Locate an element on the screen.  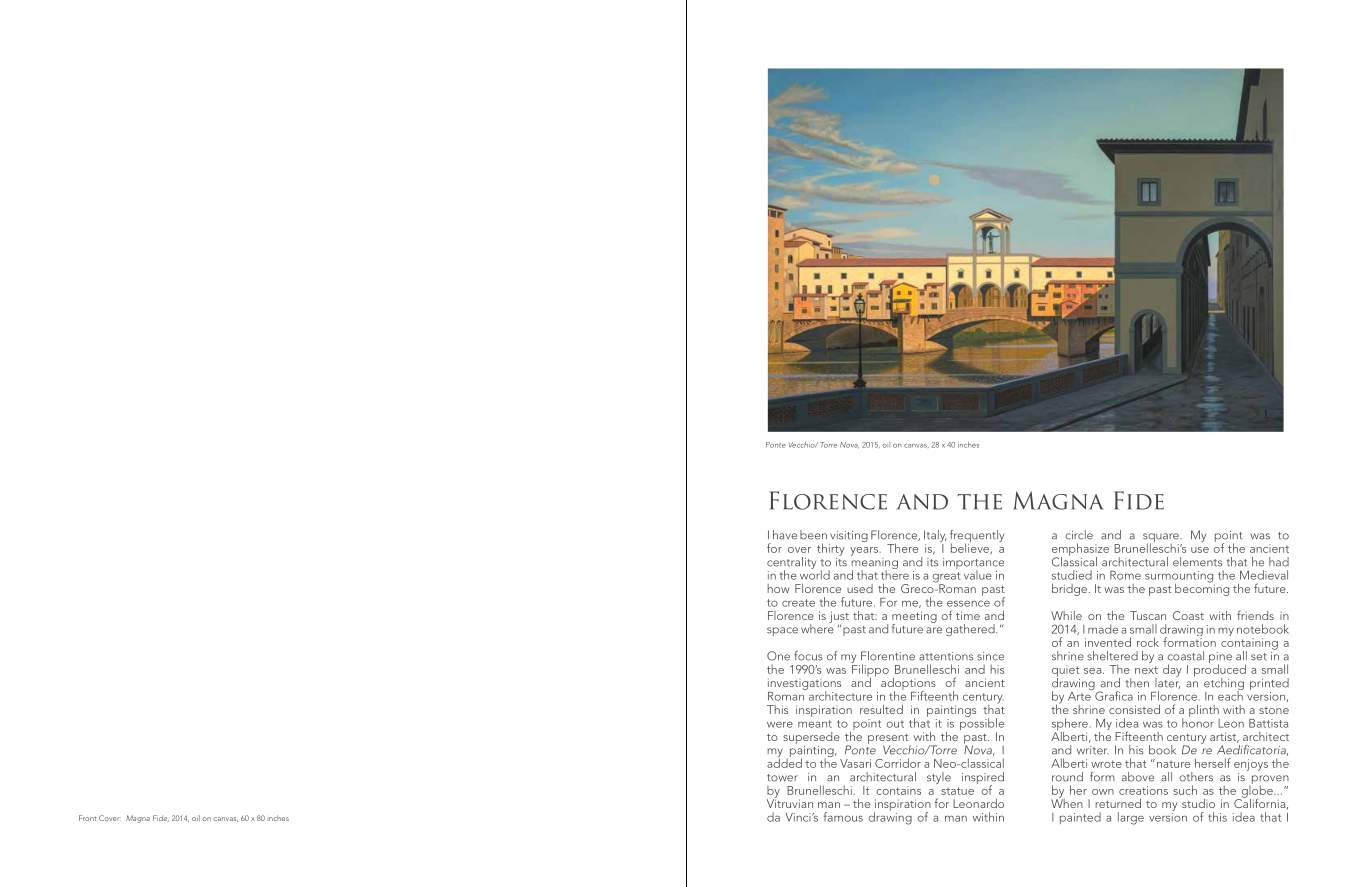
Tuscan is located at coordinates (1148, 615).
